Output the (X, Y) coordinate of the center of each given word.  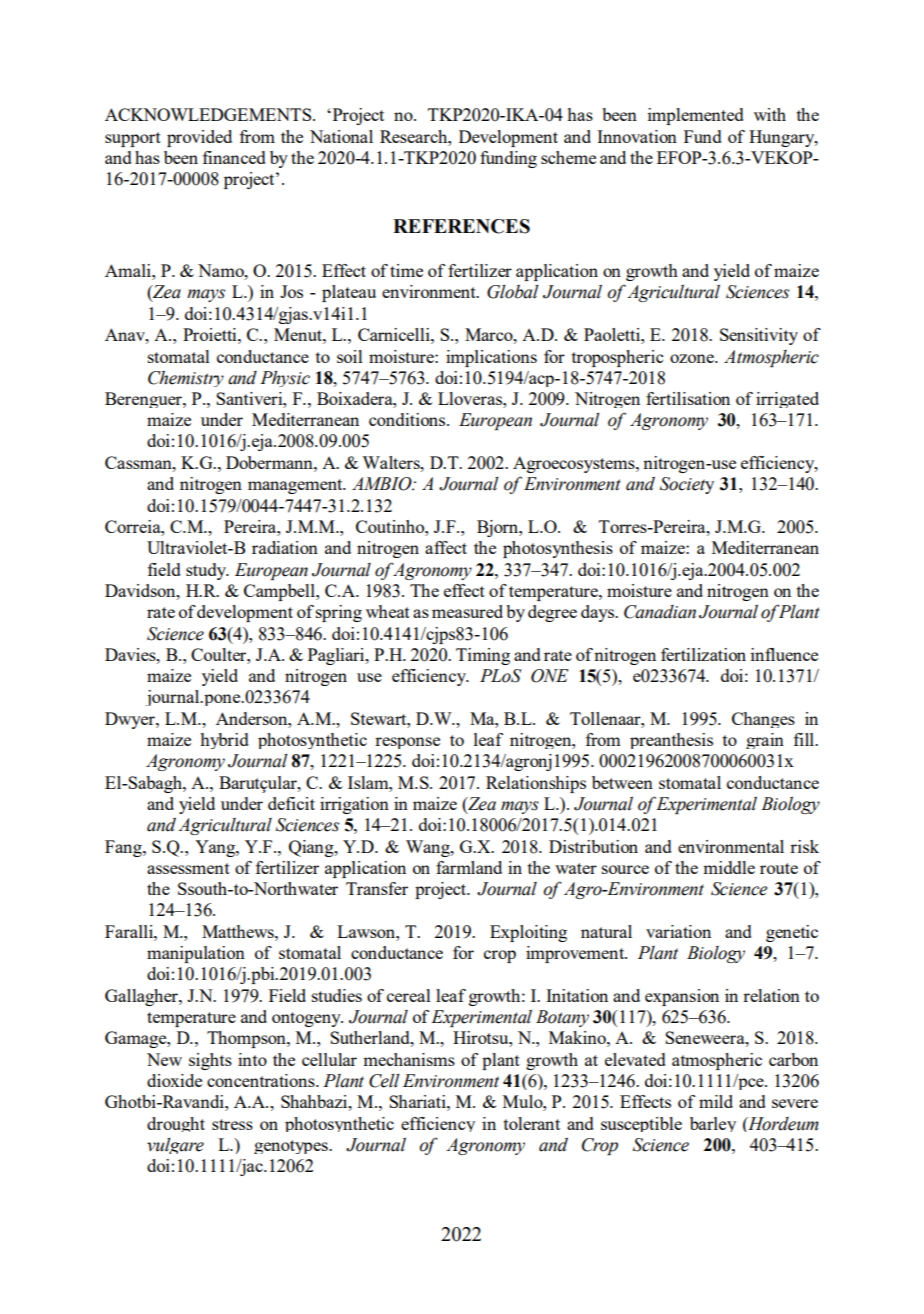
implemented (696, 116)
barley (713, 1124)
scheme (568, 157)
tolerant (532, 1123)
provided (199, 138)
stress (232, 1124)
